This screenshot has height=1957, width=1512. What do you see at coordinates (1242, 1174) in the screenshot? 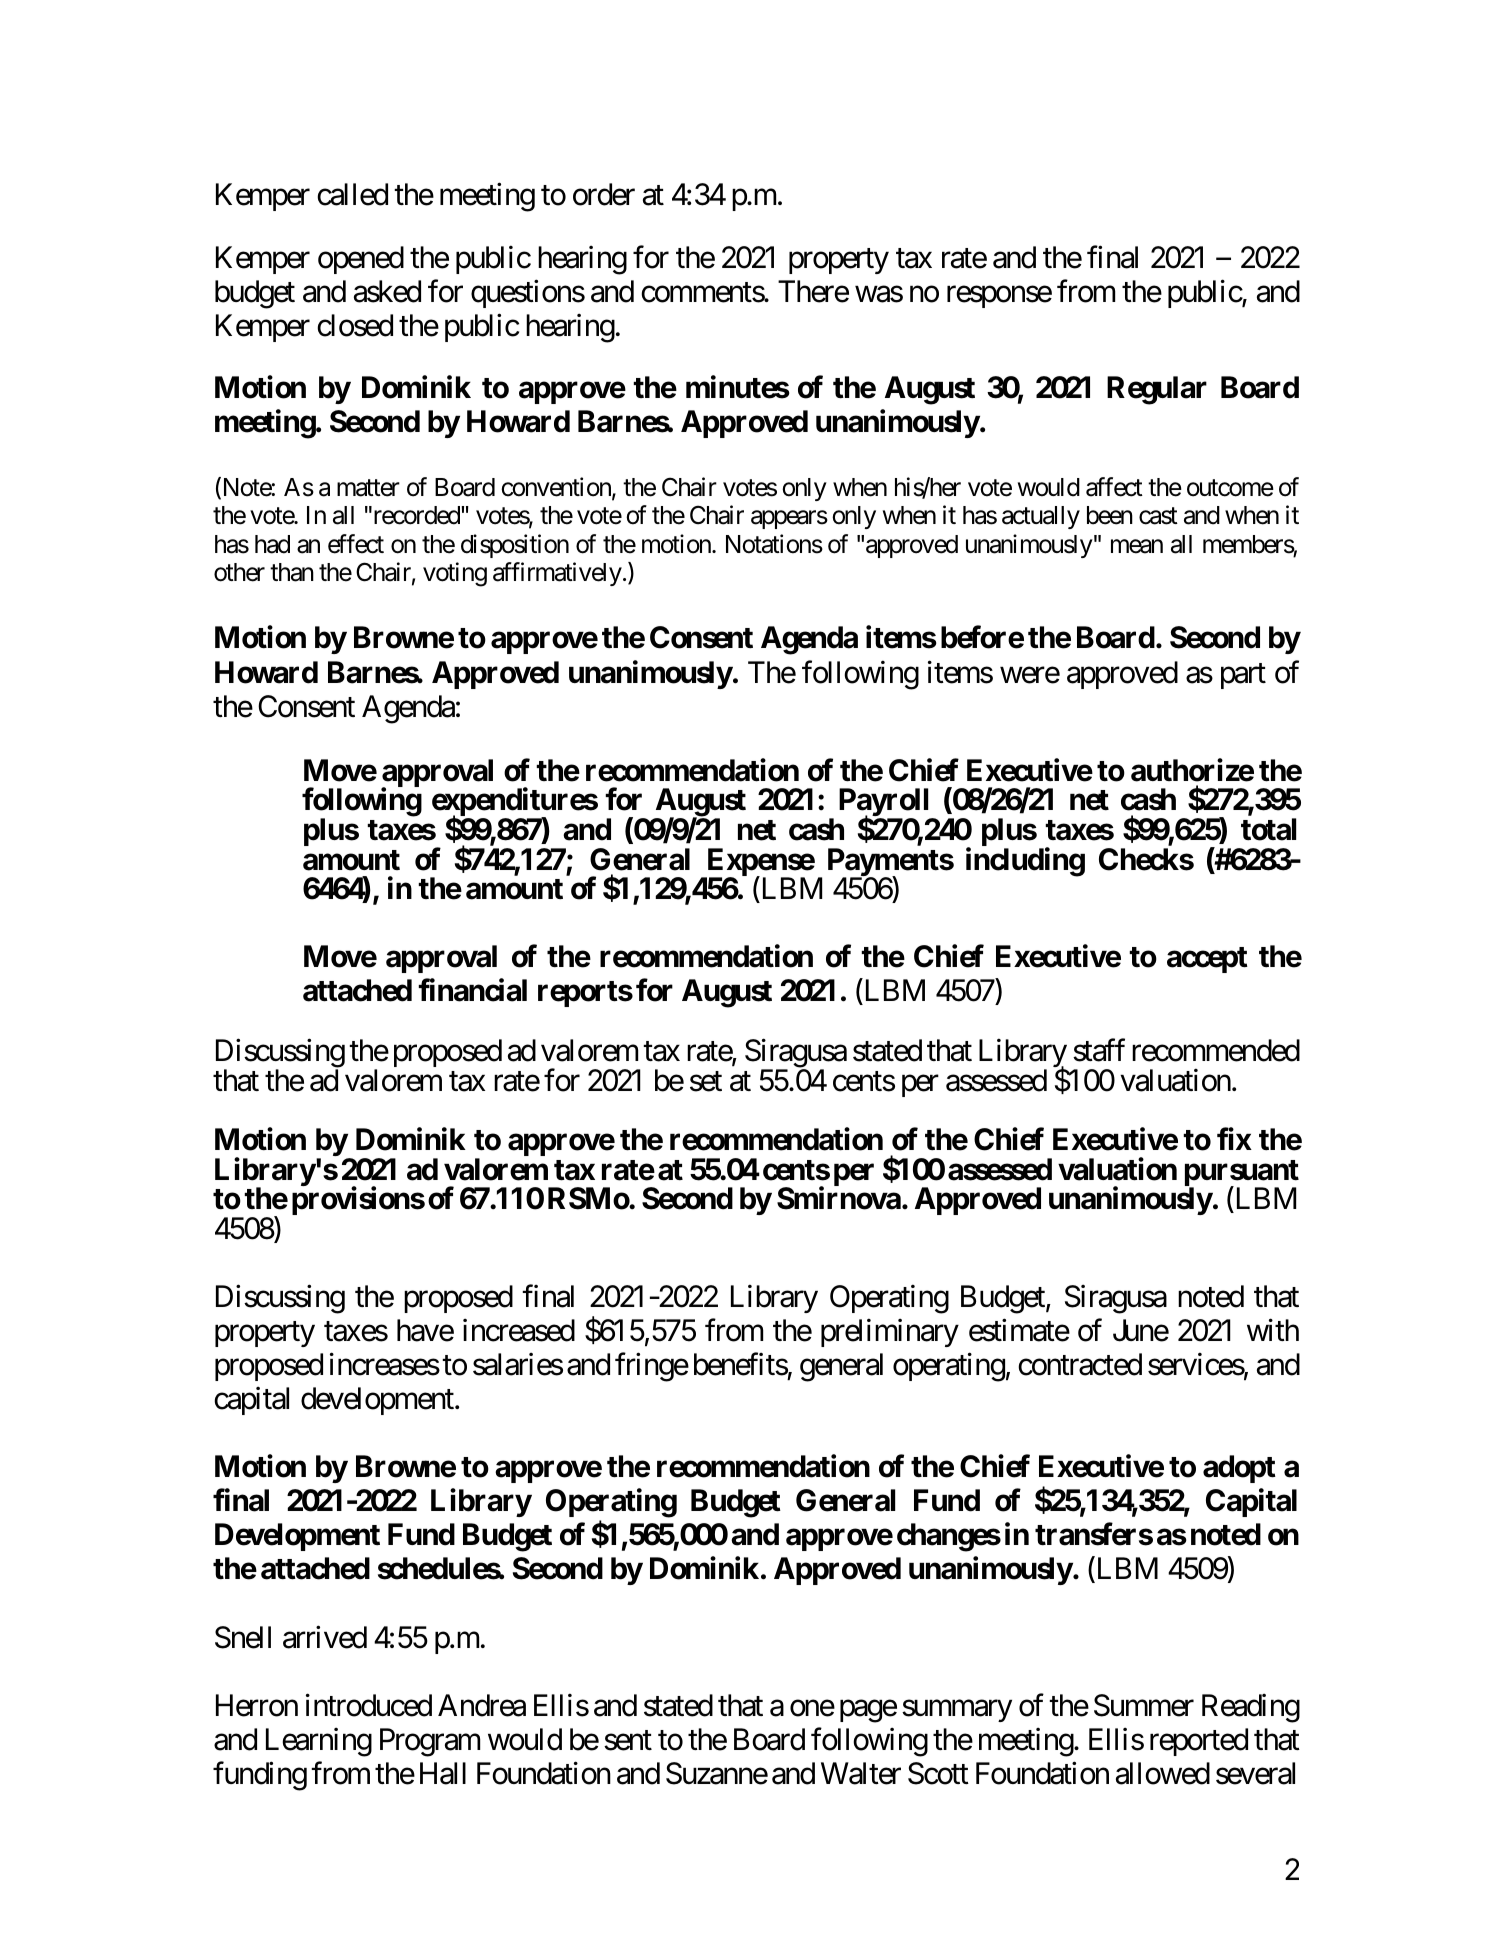
I see `pursuant` at bounding box center [1242, 1174].
